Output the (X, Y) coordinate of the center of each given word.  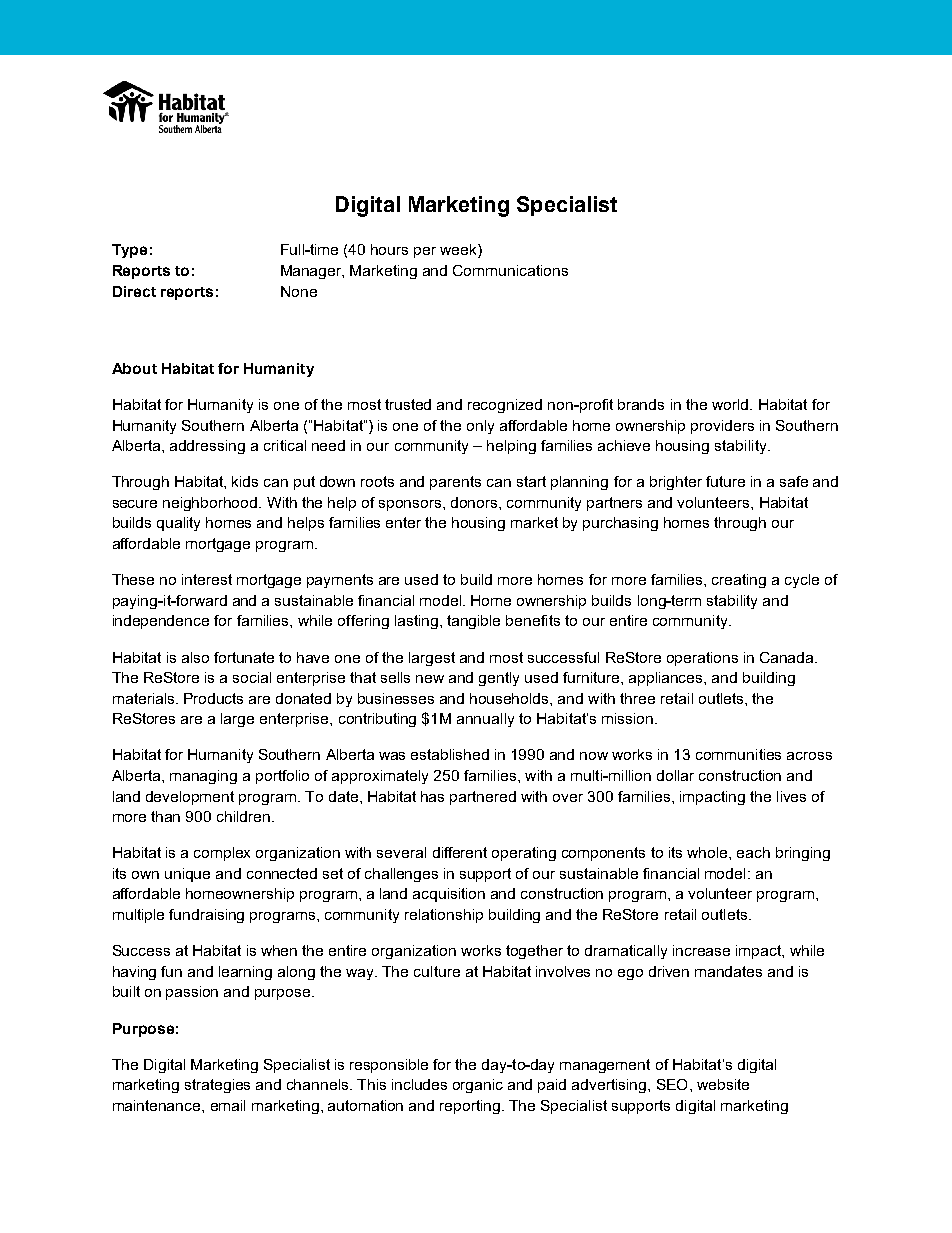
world (731, 404)
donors (475, 502)
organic (478, 1086)
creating (739, 581)
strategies (217, 1086)
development (190, 798)
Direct (134, 291)
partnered (483, 798)
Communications (510, 270)
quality (178, 524)
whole (708, 852)
